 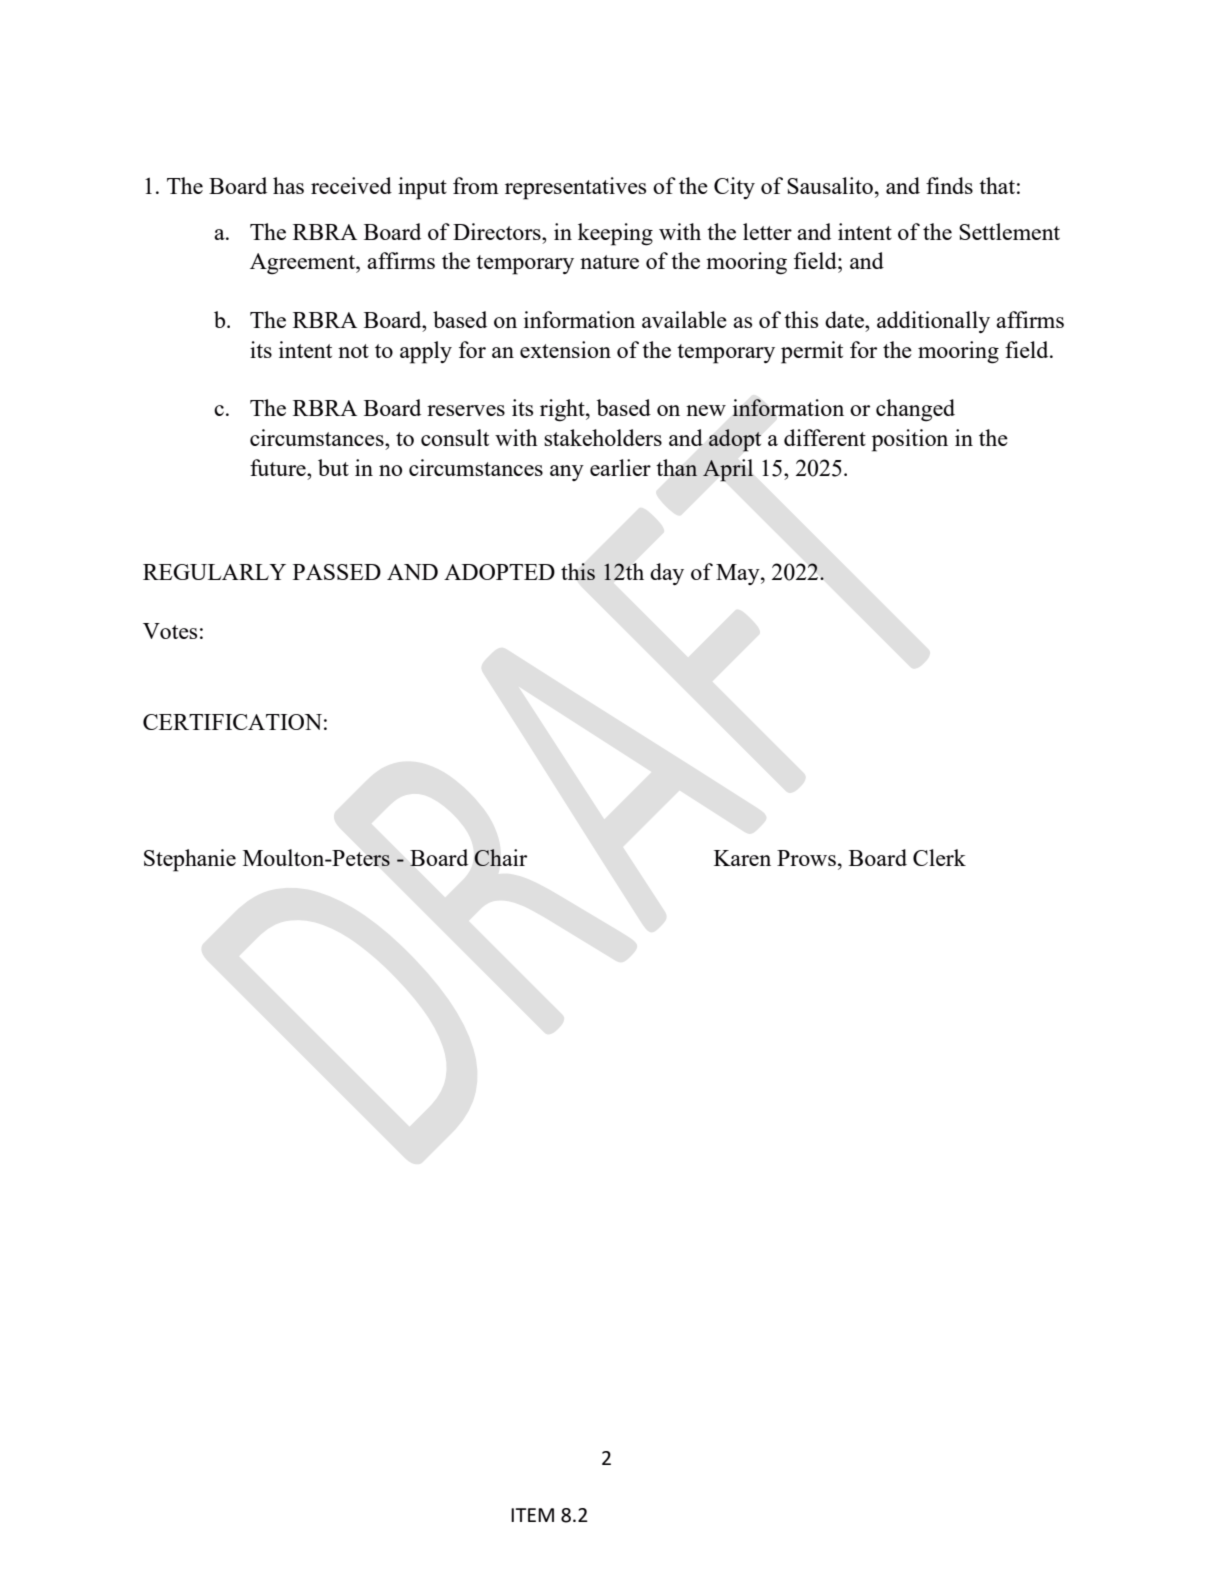 What do you see at coordinates (532, 1515) in the screenshot?
I see `ITEM` at bounding box center [532, 1515].
